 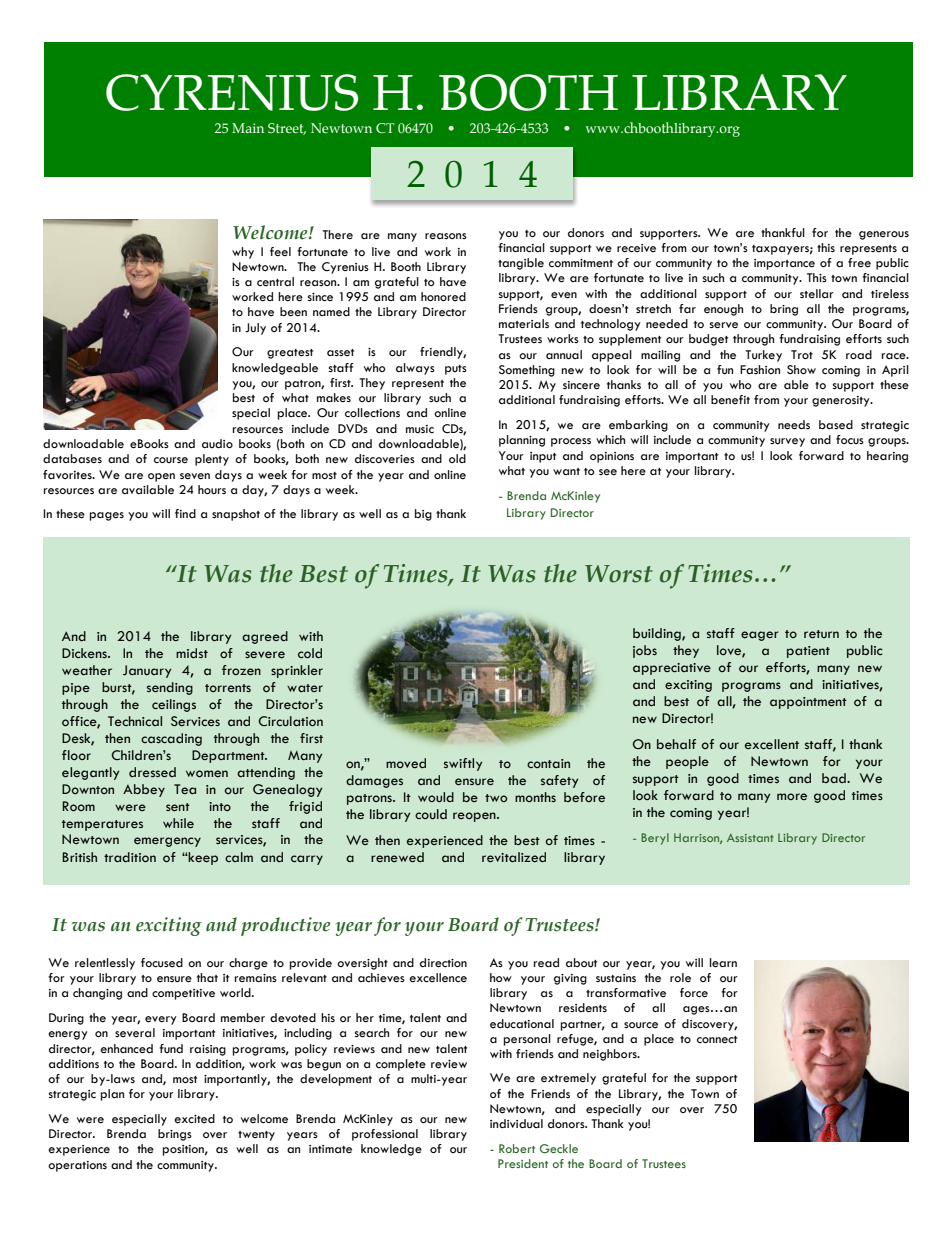 I want to click on jobs, so click(x=645, y=651).
